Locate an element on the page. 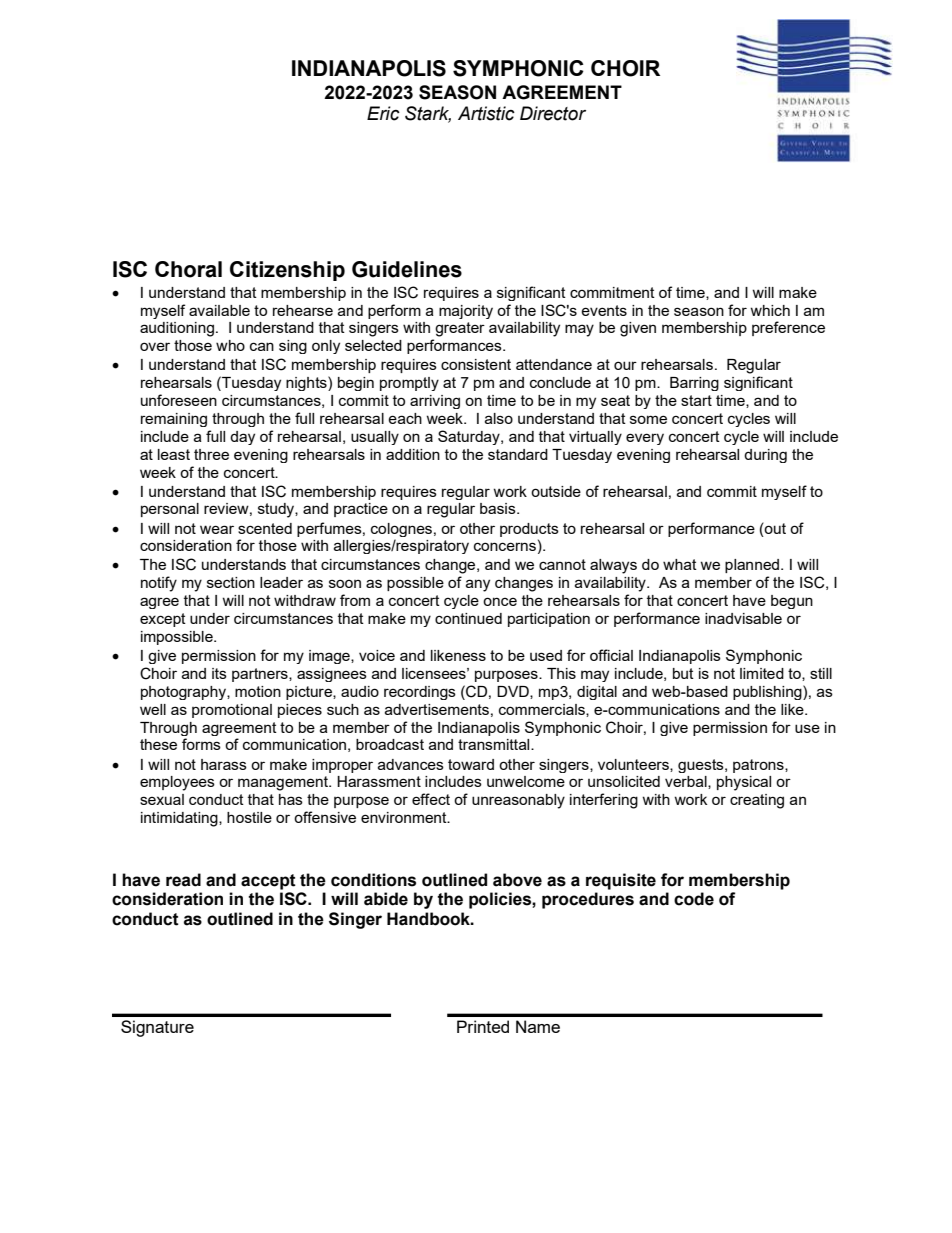 The image size is (952, 1233). hostile is located at coordinates (249, 817).
